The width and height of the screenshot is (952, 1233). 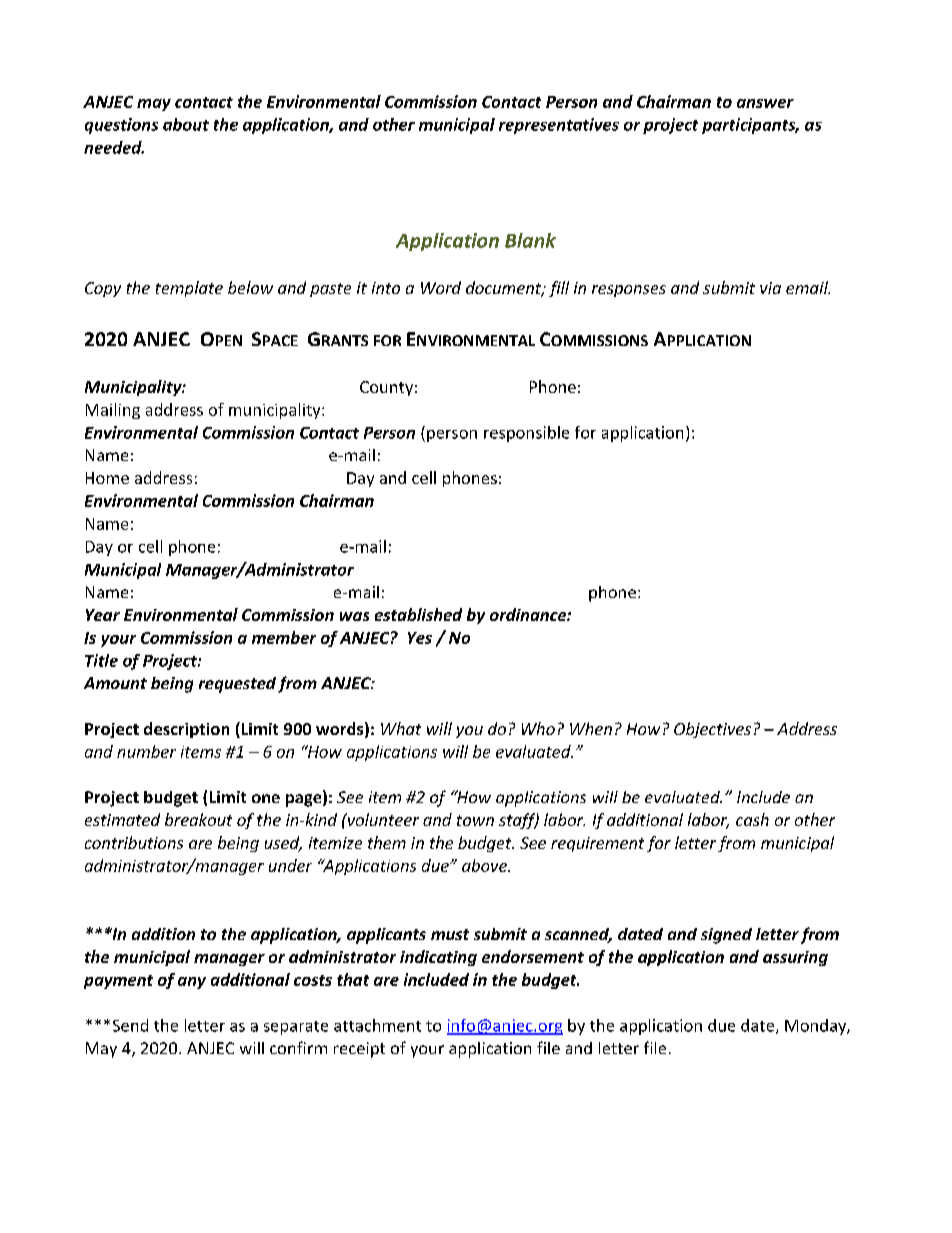 I want to click on about, so click(x=186, y=124).
